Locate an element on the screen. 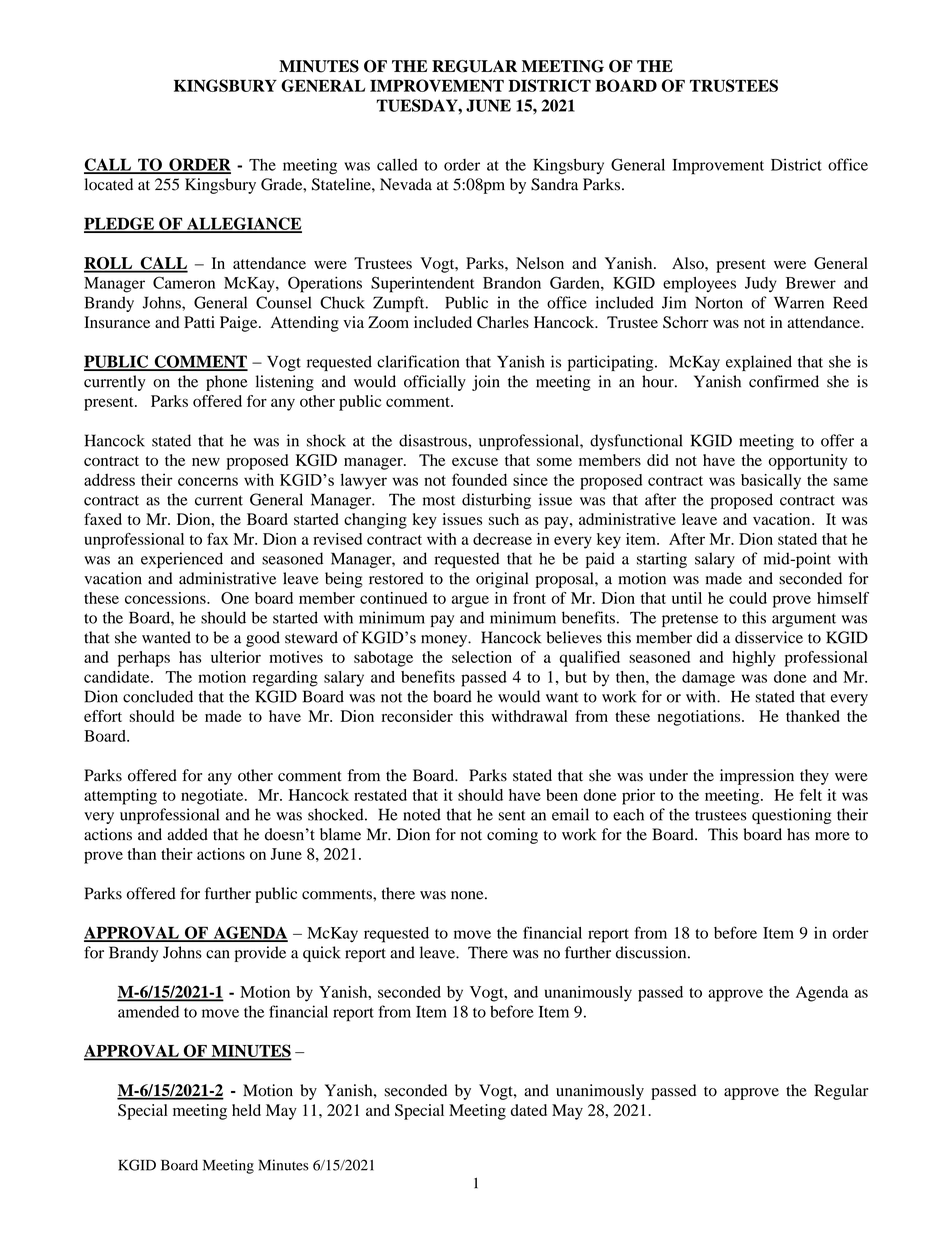 Image resolution: width=952 pixels, height=1233 pixels. held is located at coordinates (246, 1110).
